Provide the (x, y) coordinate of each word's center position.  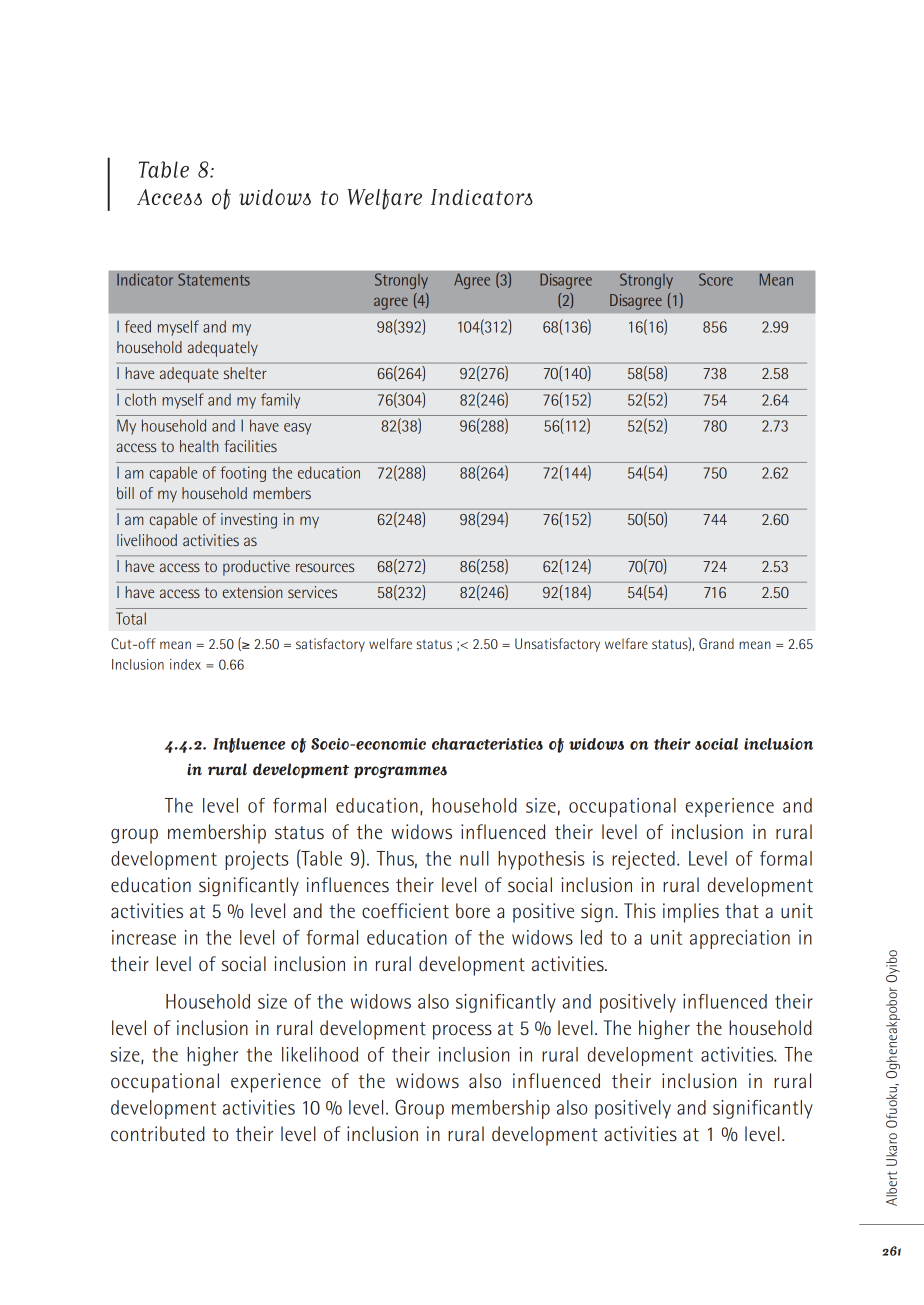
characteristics (487, 744)
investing (249, 521)
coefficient (405, 911)
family (280, 401)
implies (691, 913)
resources (325, 567)
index (185, 664)
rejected (643, 860)
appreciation (740, 939)
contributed (158, 1134)
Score (716, 279)
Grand (716, 643)
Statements (214, 279)
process (462, 1032)
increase (144, 937)
